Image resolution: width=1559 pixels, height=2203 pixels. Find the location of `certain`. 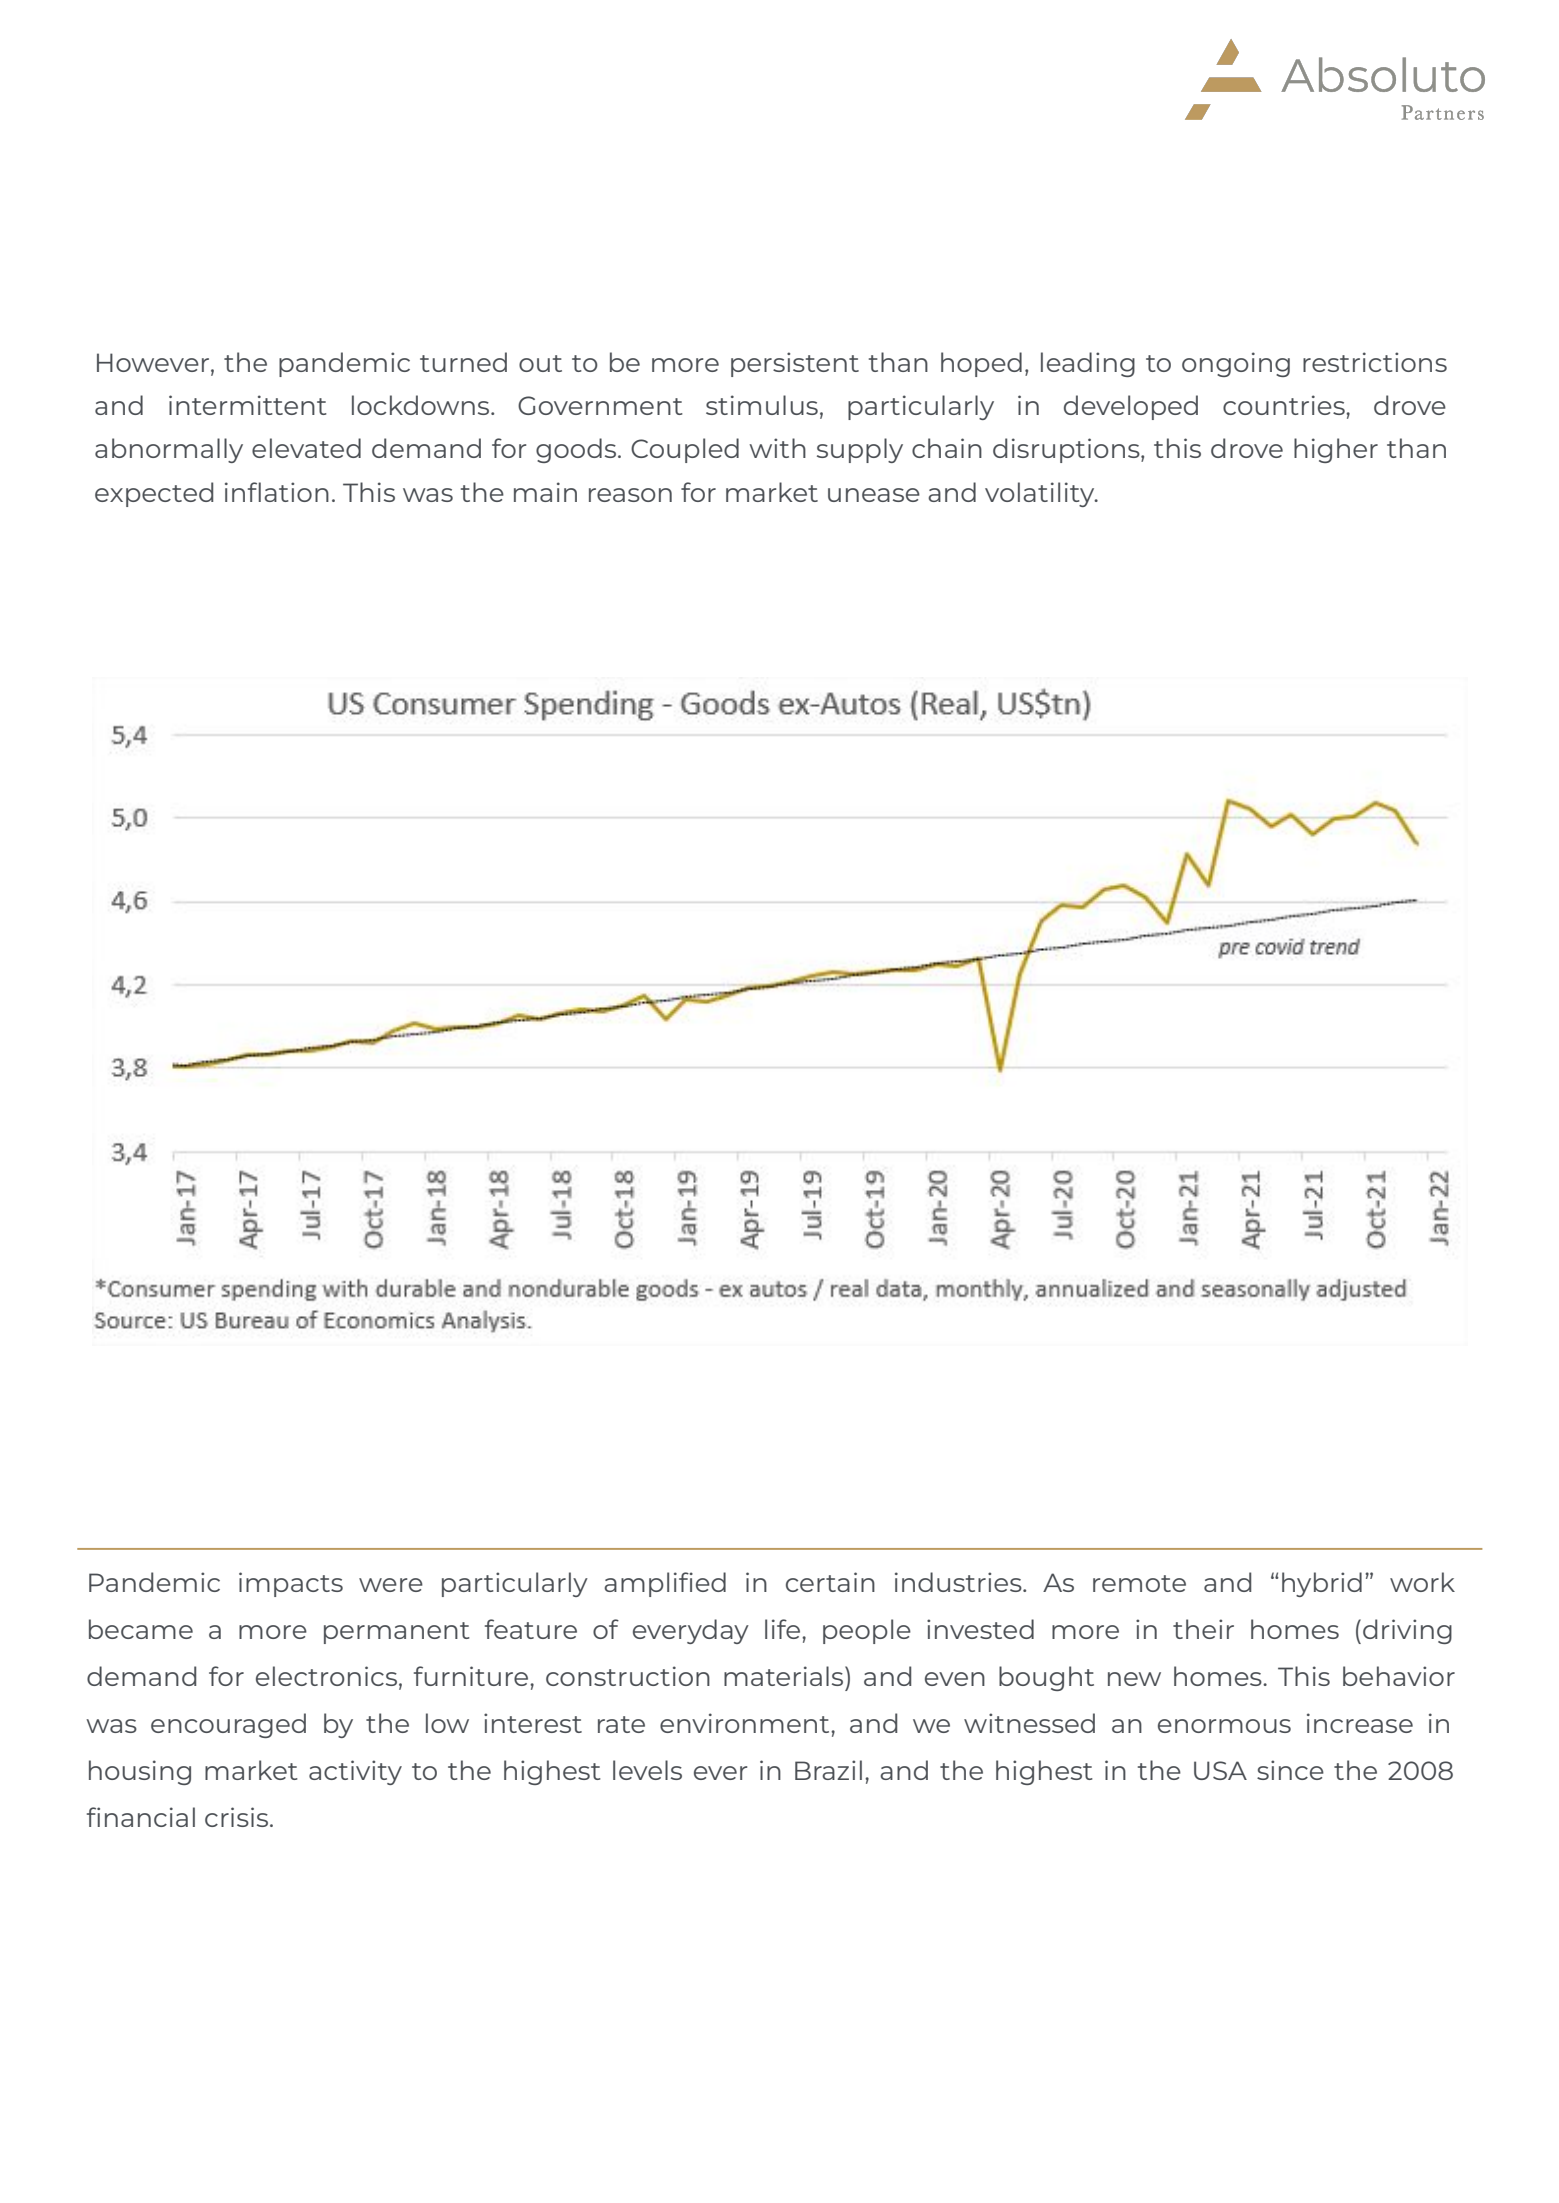

certain is located at coordinates (830, 1582).
